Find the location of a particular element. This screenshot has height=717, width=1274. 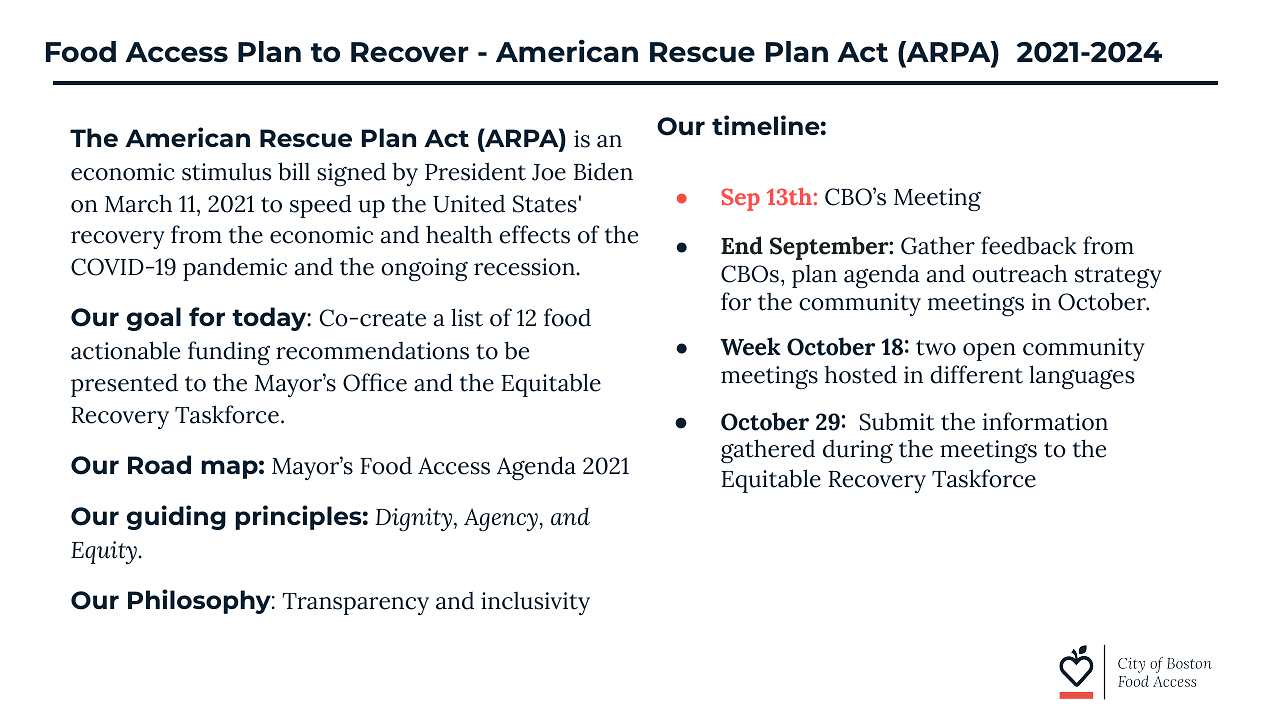

Week is located at coordinates (751, 346).
